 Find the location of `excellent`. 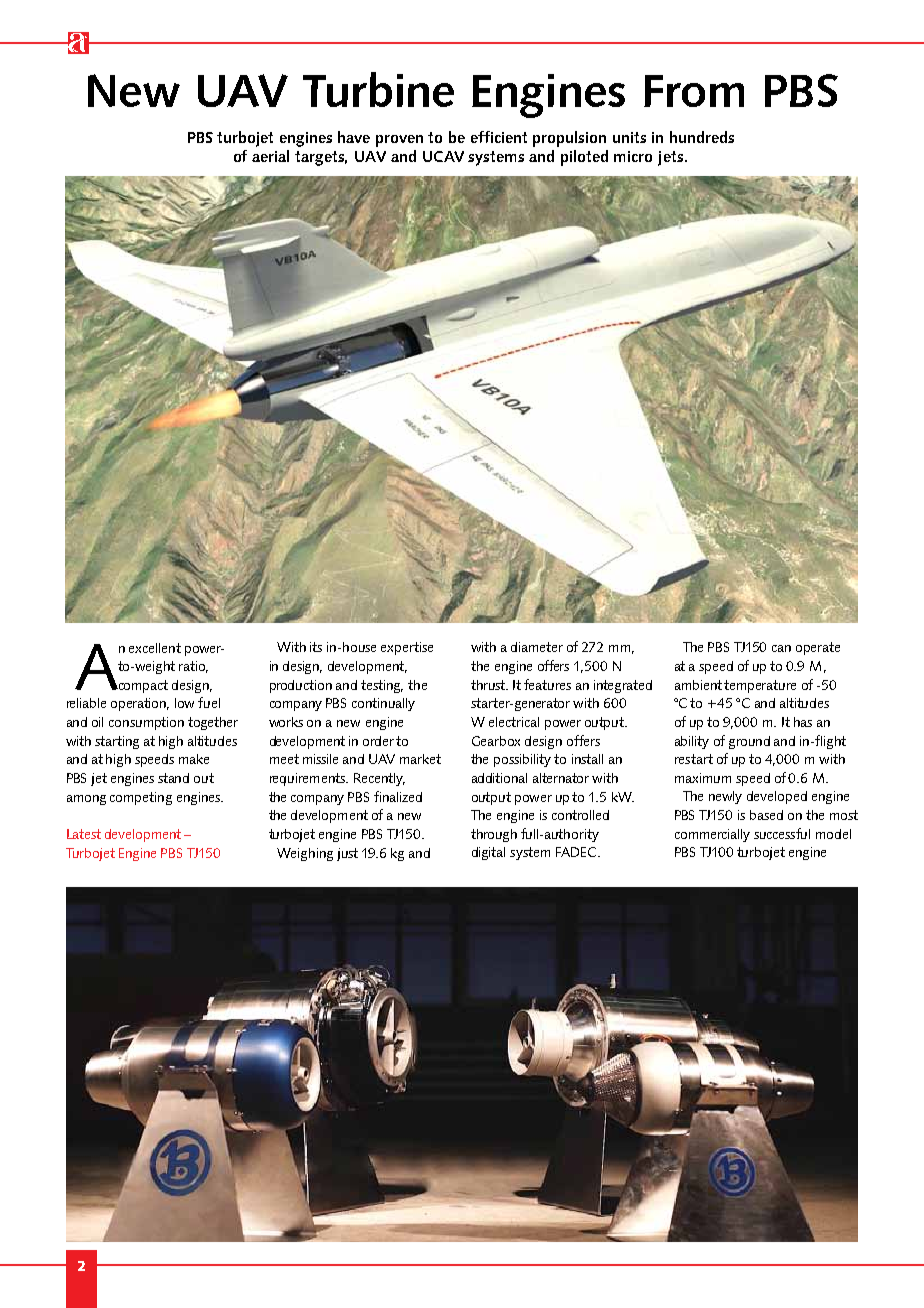

excellent is located at coordinates (155, 648).
